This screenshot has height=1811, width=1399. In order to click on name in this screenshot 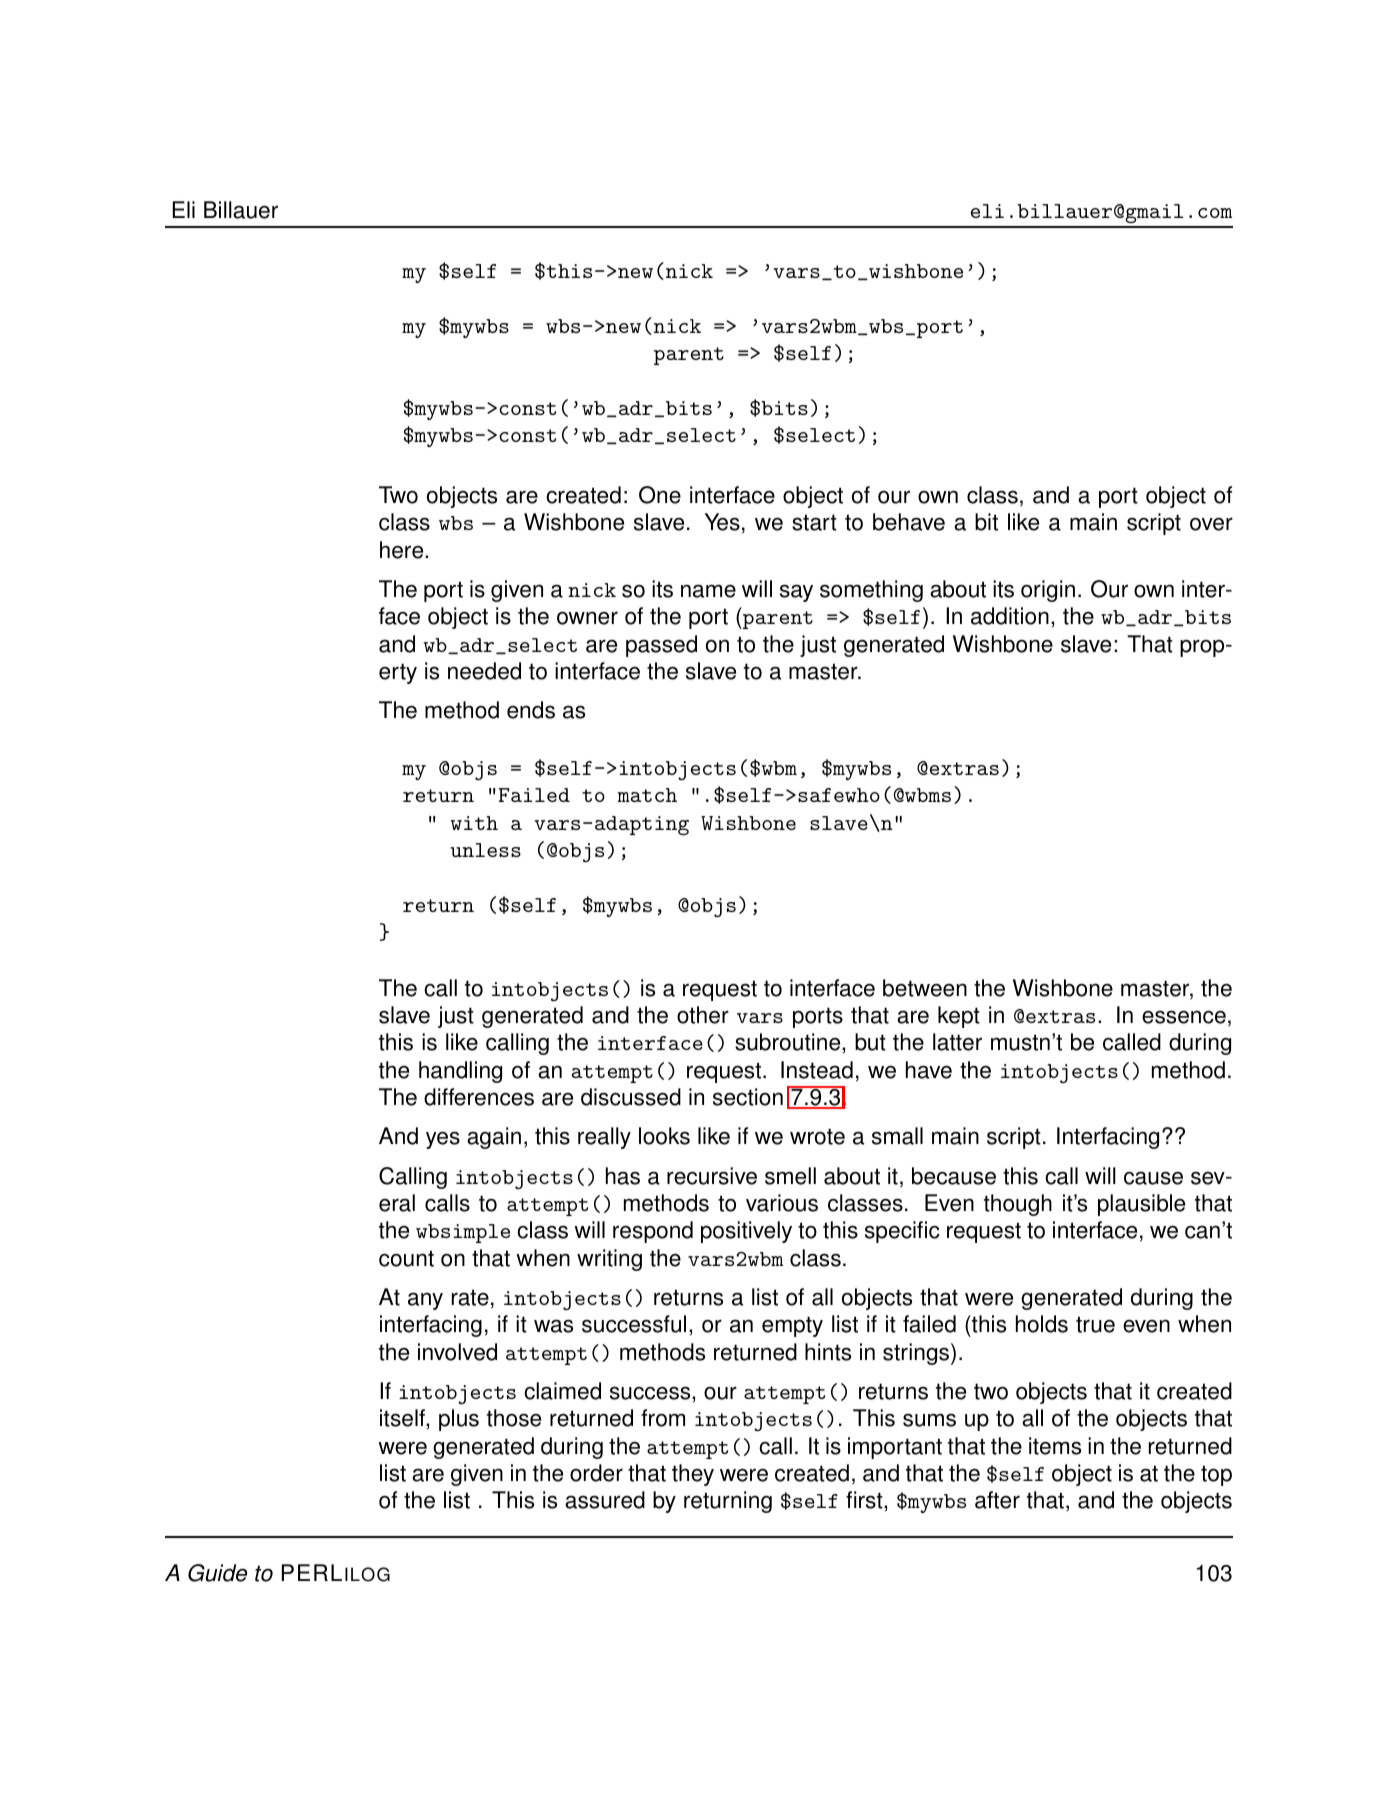, I will do `click(708, 591)`.
